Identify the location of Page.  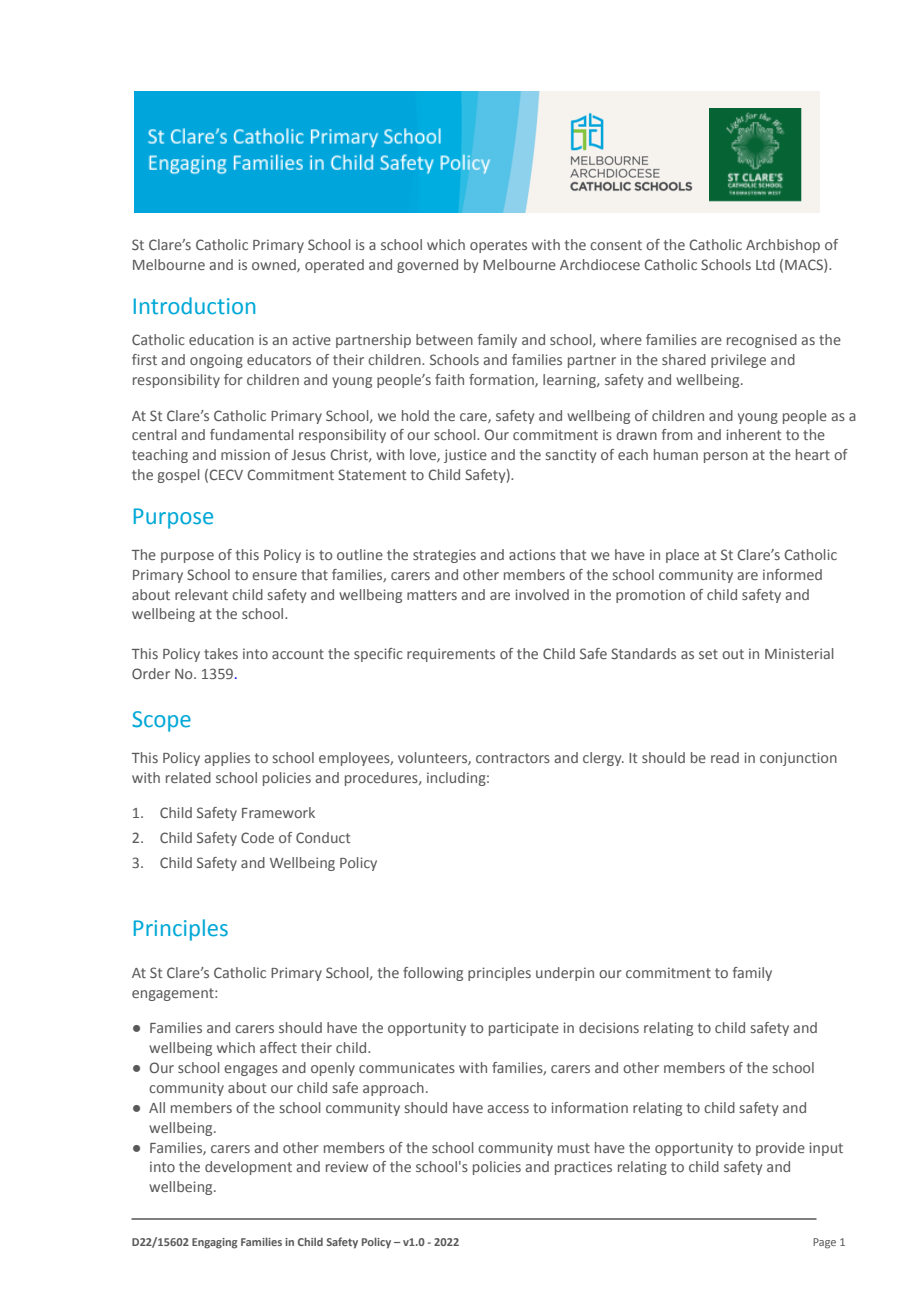
(824, 1243).
